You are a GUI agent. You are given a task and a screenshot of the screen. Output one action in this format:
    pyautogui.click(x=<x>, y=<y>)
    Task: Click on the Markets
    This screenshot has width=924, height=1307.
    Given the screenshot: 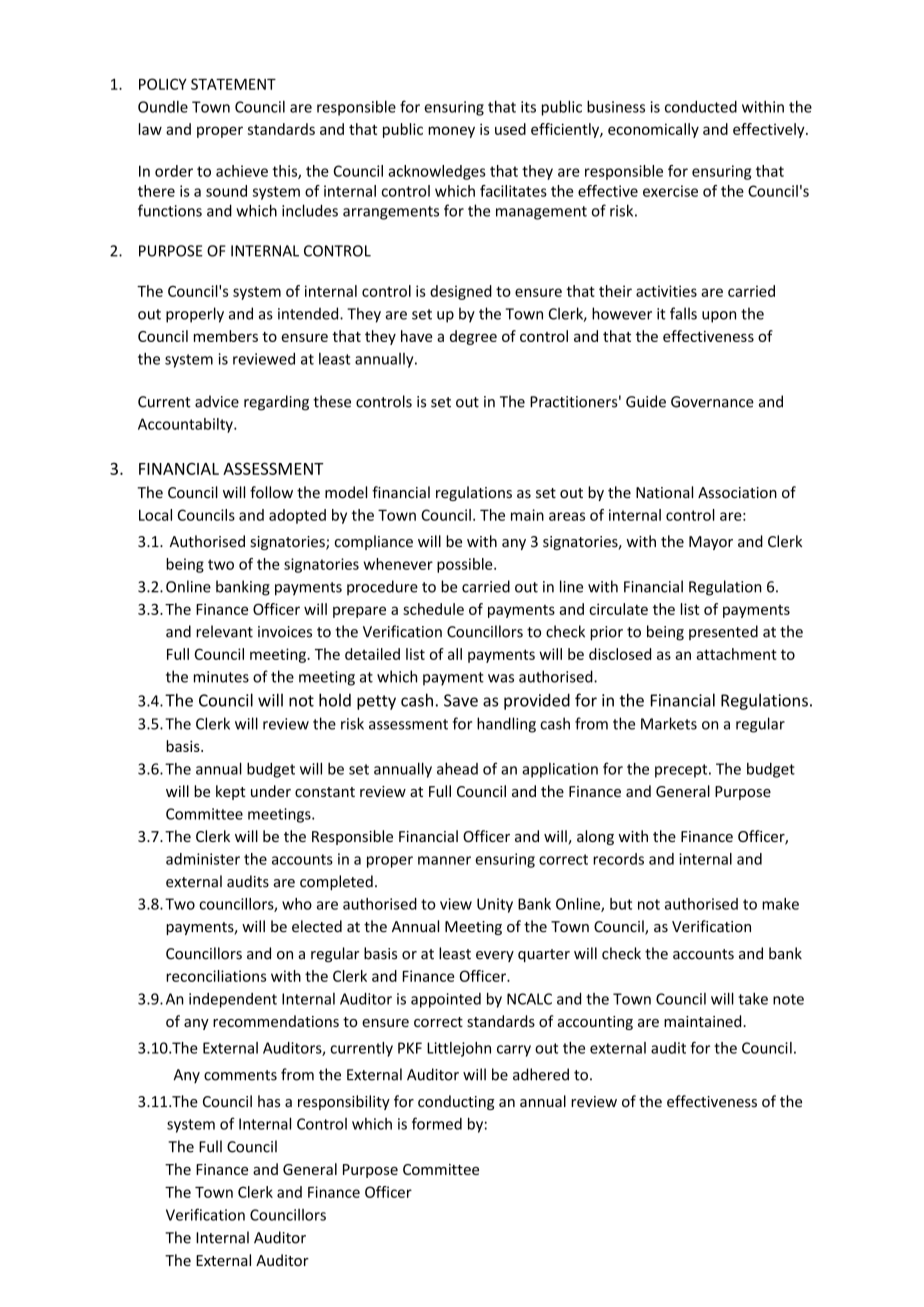 What is the action you would take?
    pyautogui.click(x=669, y=723)
